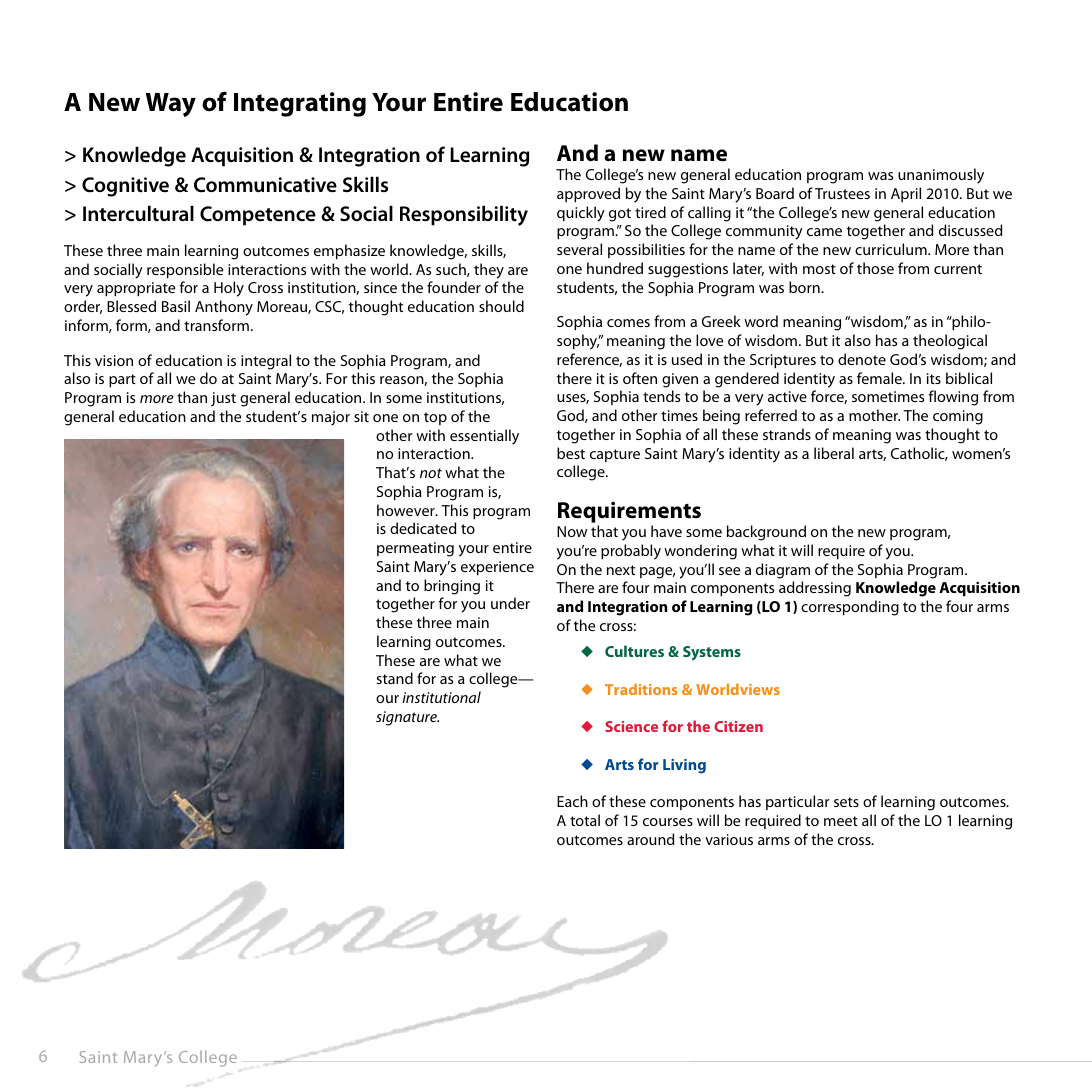 The width and height of the screenshot is (1092, 1092). Describe the element at coordinates (170, 105) in the screenshot. I see `Way` at that location.
